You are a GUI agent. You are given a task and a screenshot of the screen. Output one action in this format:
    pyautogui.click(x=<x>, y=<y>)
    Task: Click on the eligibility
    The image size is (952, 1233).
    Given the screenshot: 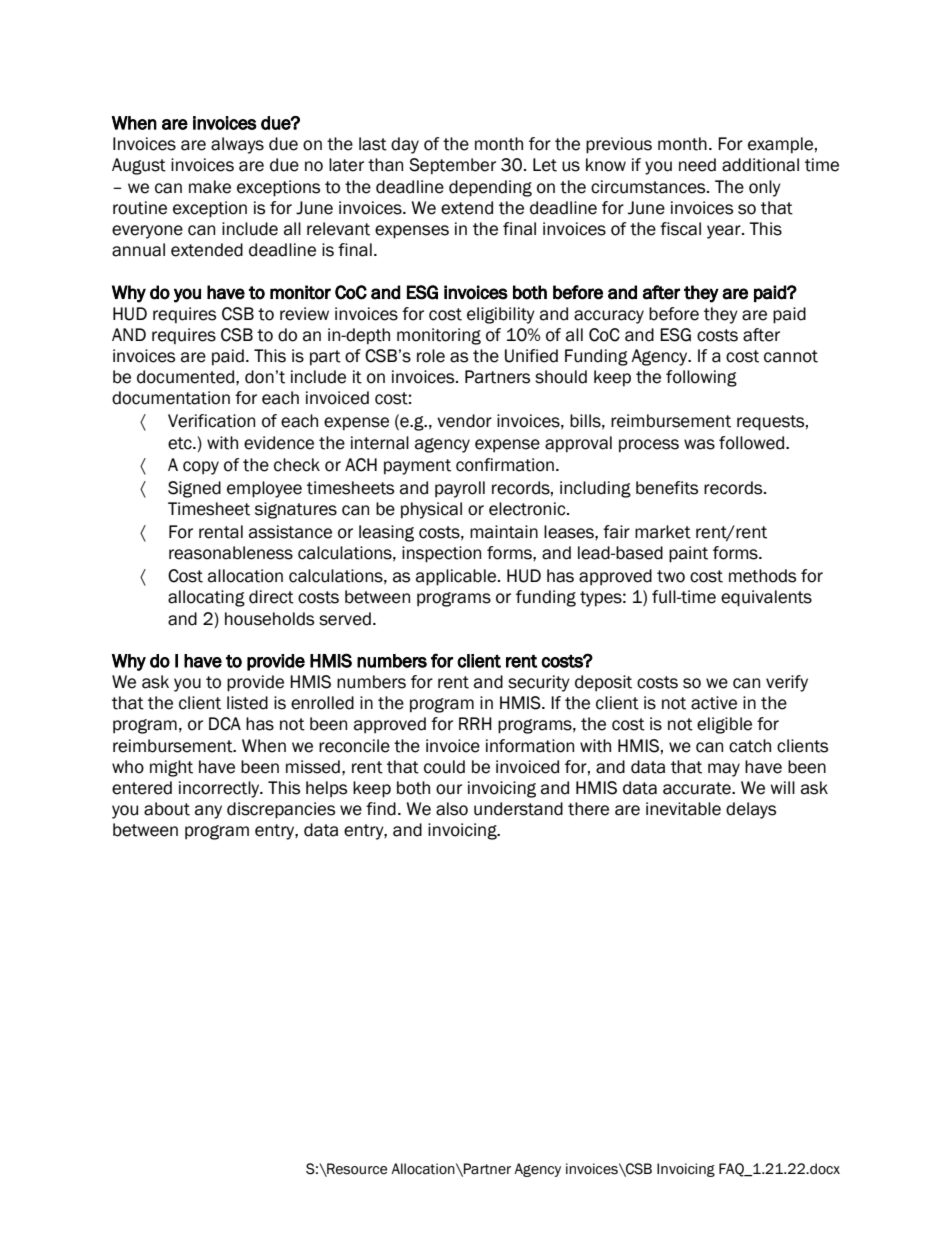 What is the action you would take?
    pyautogui.click(x=501, y=315)
